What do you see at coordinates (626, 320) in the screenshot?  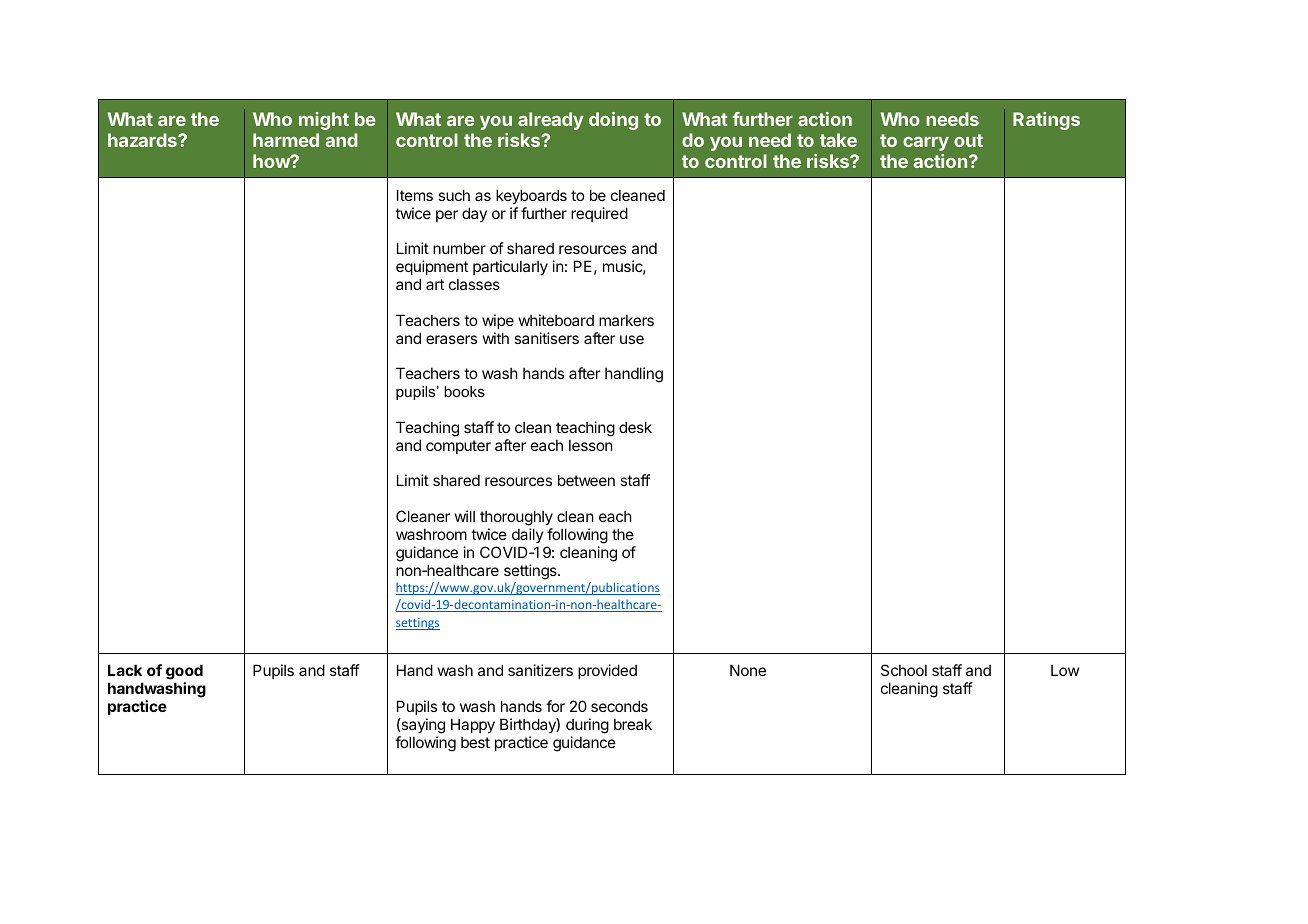 I see `markers` at bounding box center [626, 320].
